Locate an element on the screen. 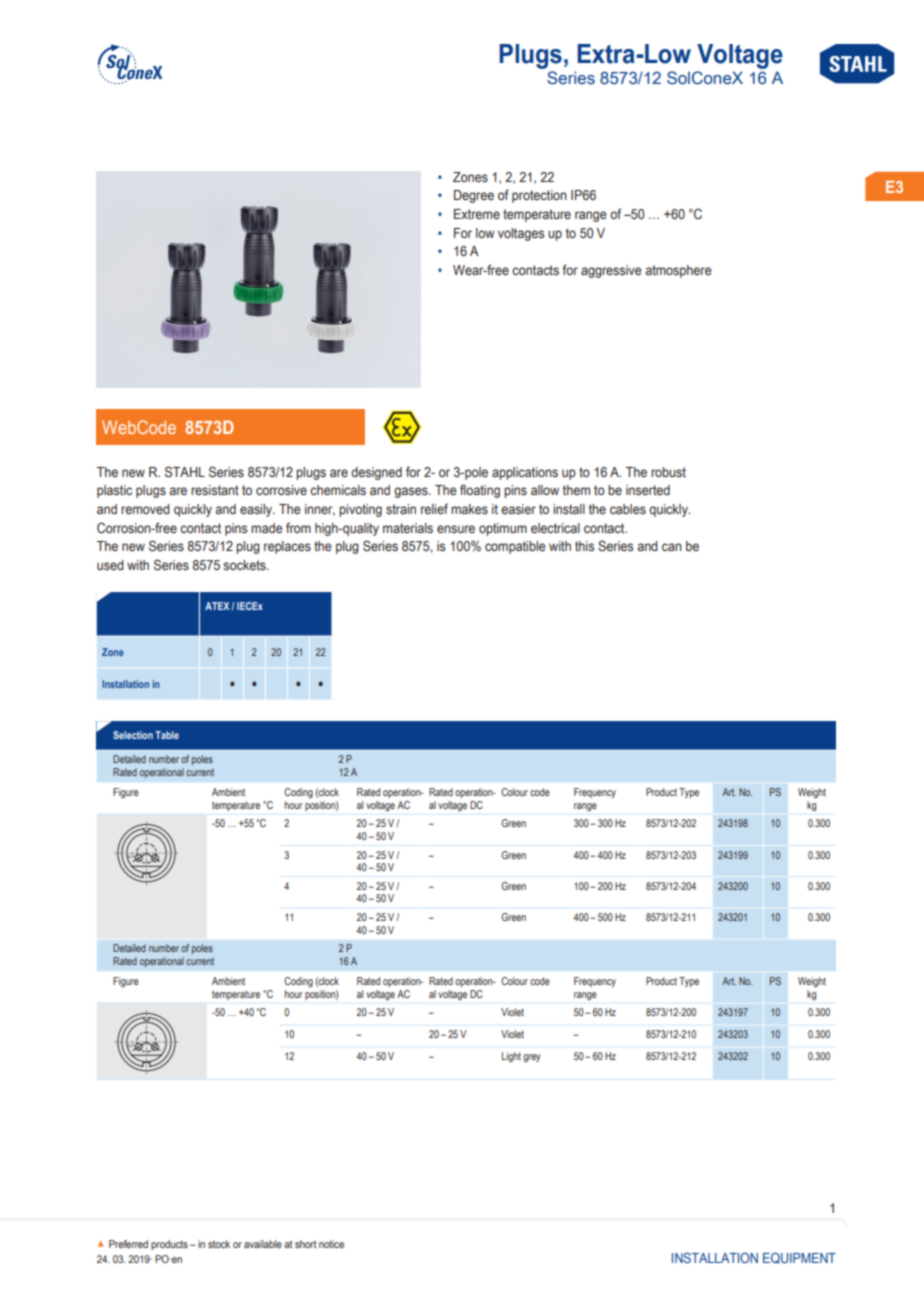 This screenshot has width=924, height=1308. can is located at coordinates (672, 547).
